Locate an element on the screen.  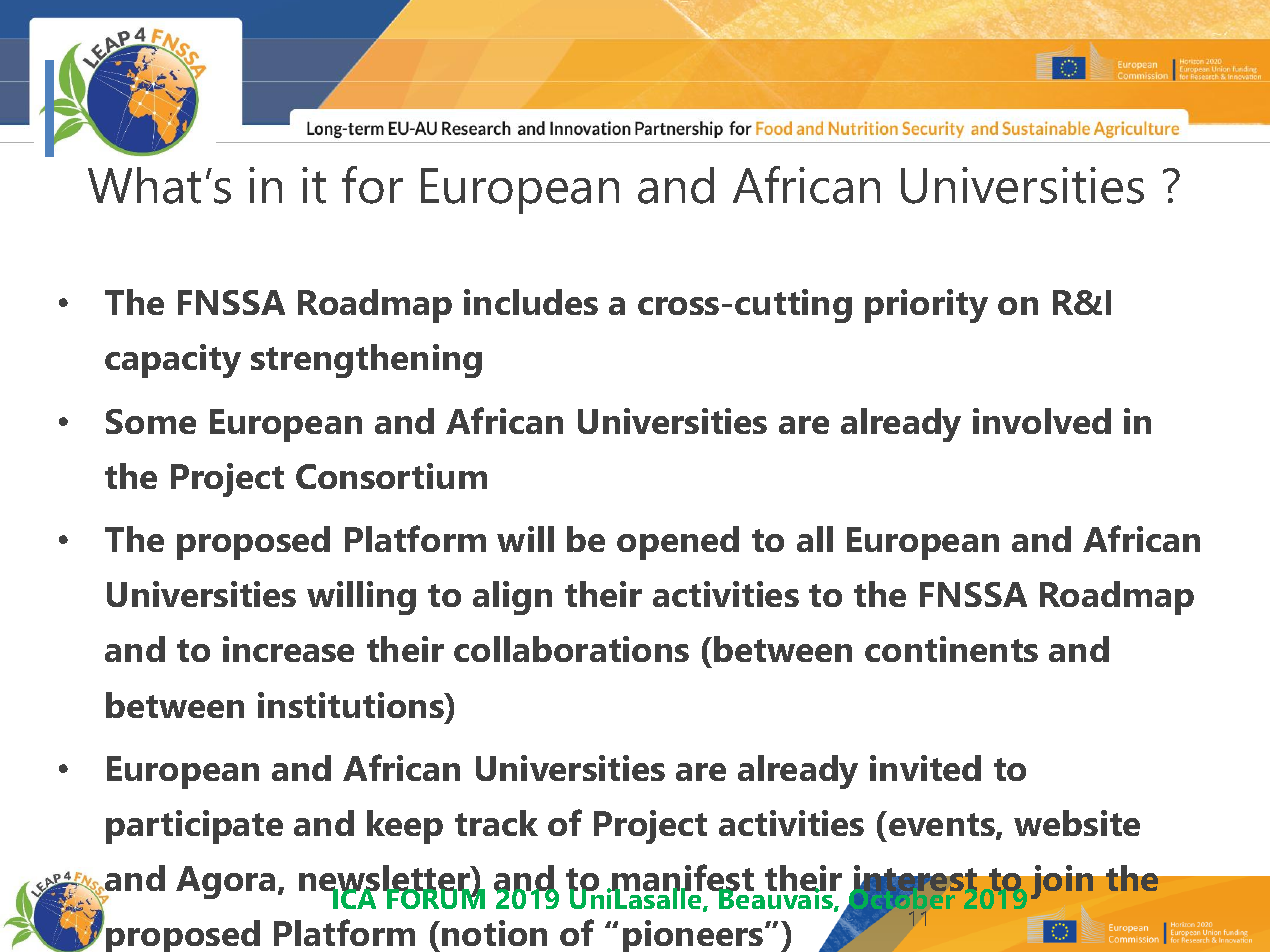
continents is located at coordinates (951, 649).
